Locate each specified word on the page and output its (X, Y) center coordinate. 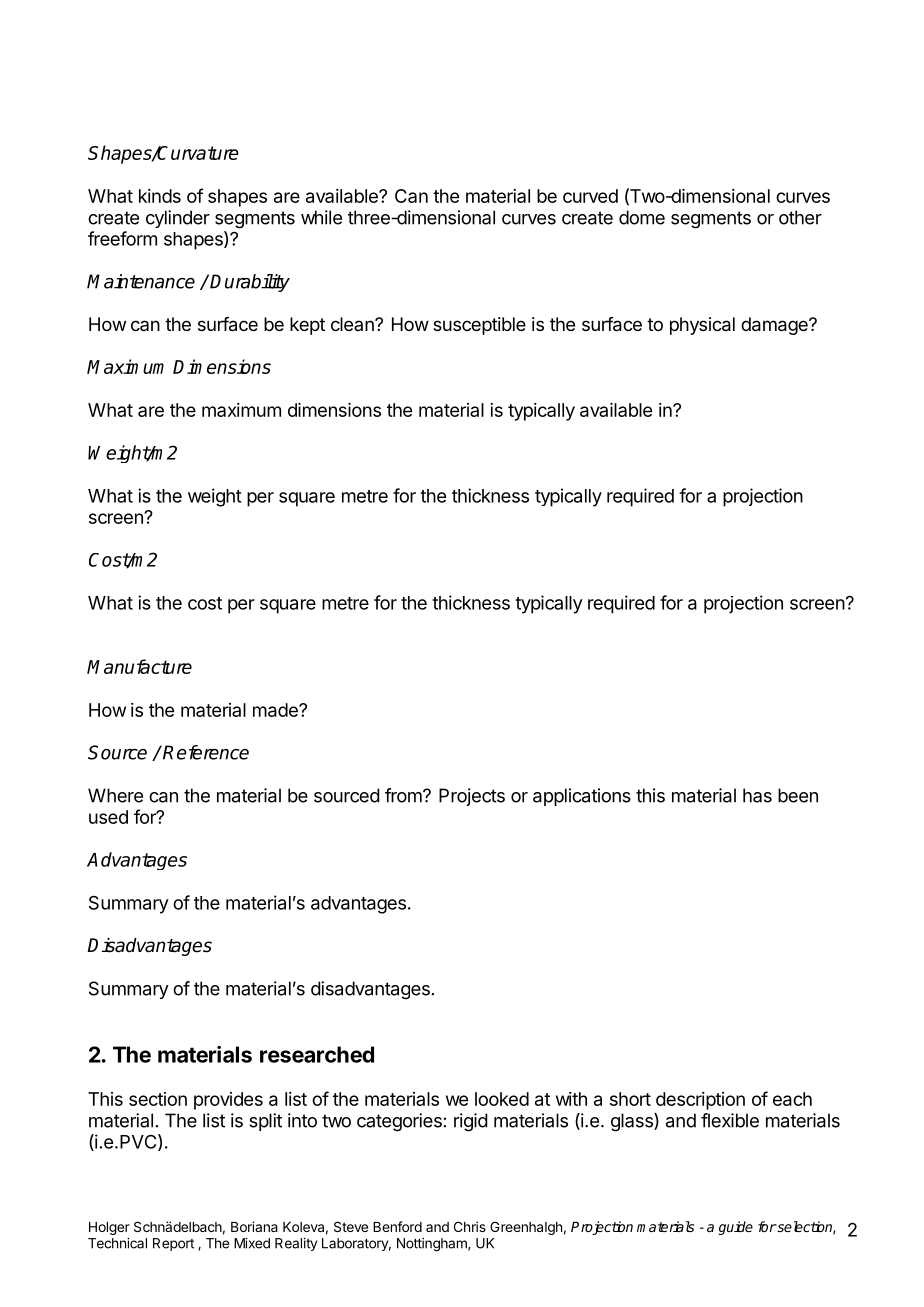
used (108, 817)
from (403, 795)
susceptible (479, 326)
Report (173, 1244)
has (757, 795)
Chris (470, 1226)
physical (702, 326)
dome (642, 217)
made (276, 710)
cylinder (178, 219)
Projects (472, 797)
